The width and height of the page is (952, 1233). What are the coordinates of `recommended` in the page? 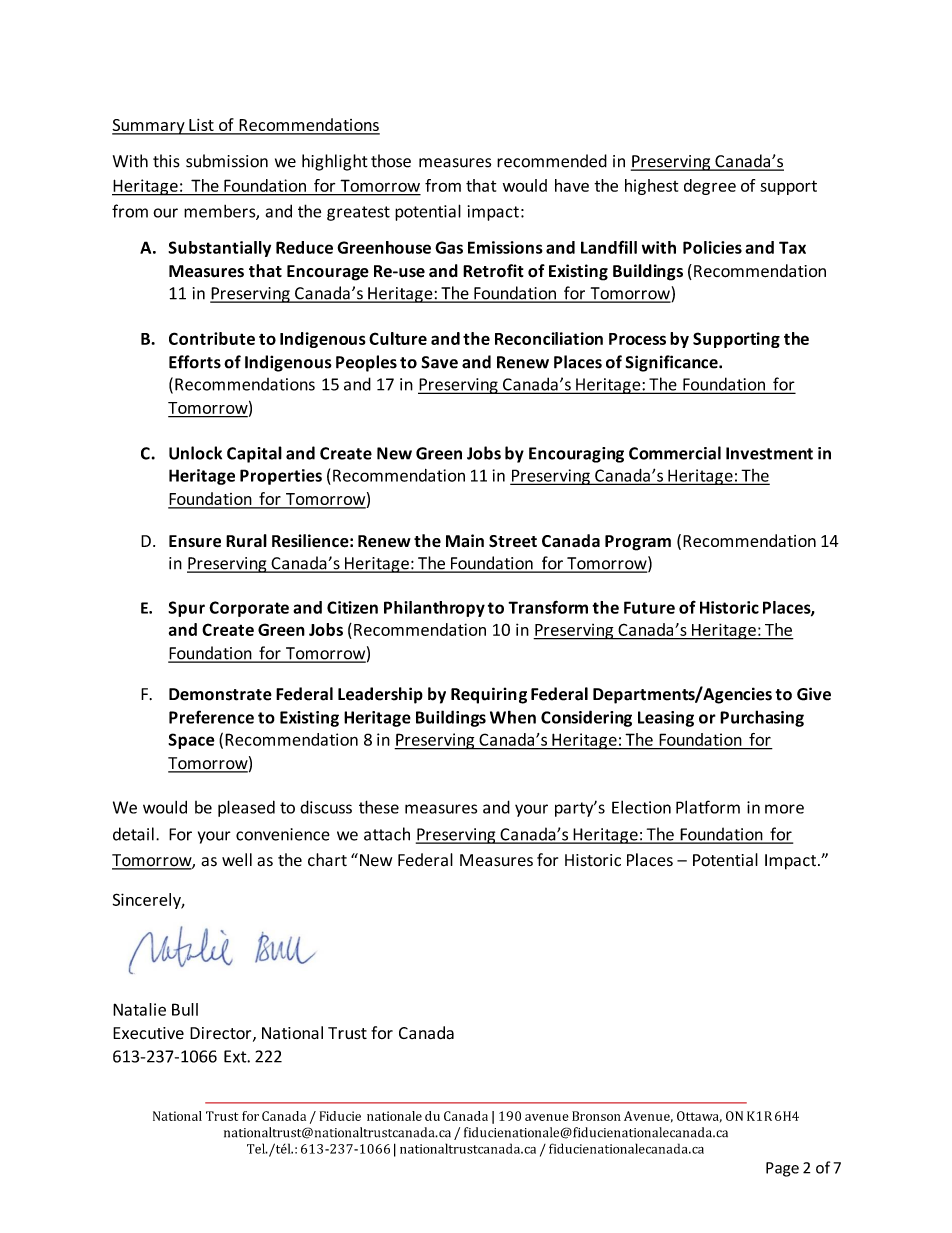 It's located at (552, 161).
